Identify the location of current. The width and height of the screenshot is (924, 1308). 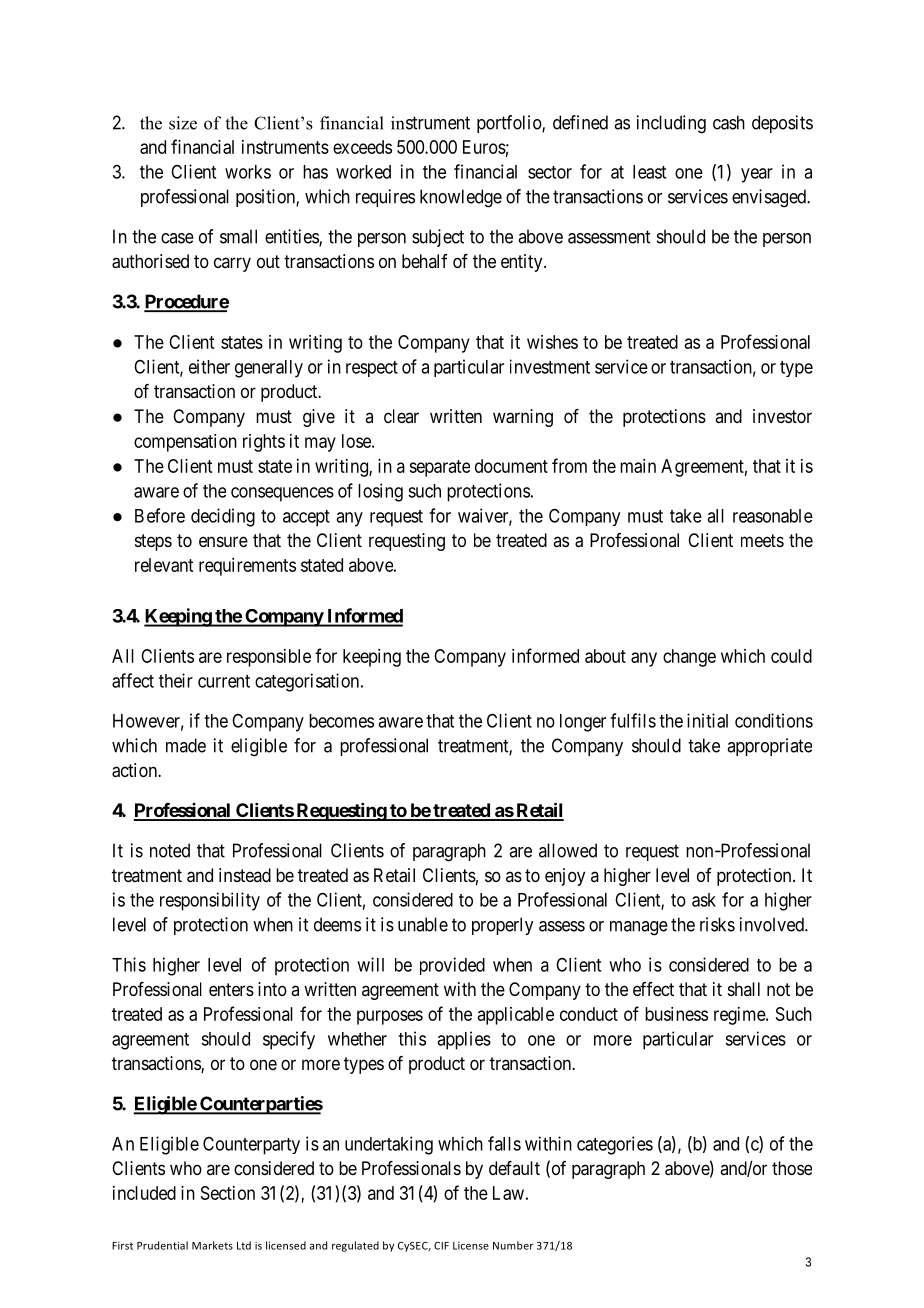
(224, 681).
